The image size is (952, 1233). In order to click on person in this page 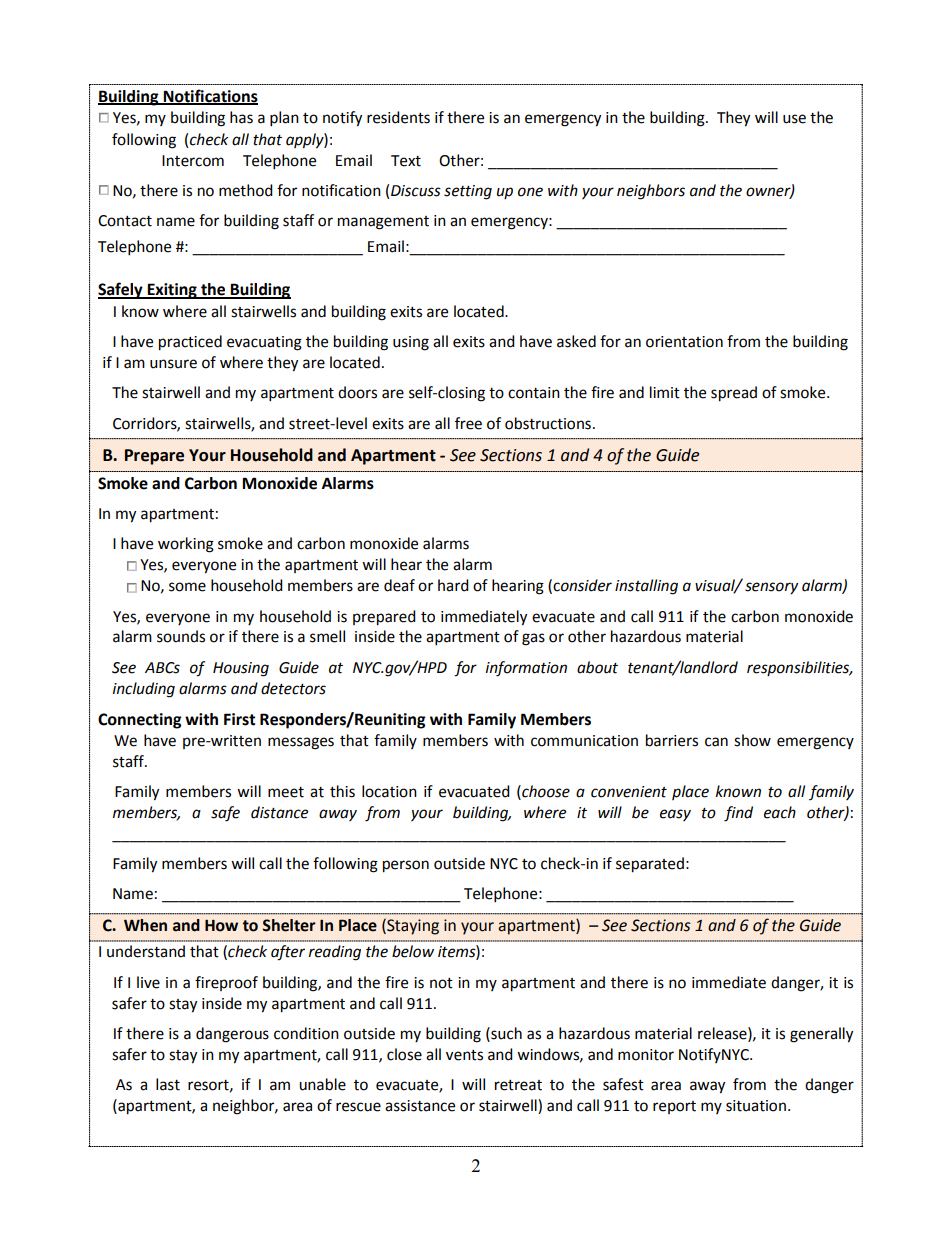, I will do `click(406, 866)`.
